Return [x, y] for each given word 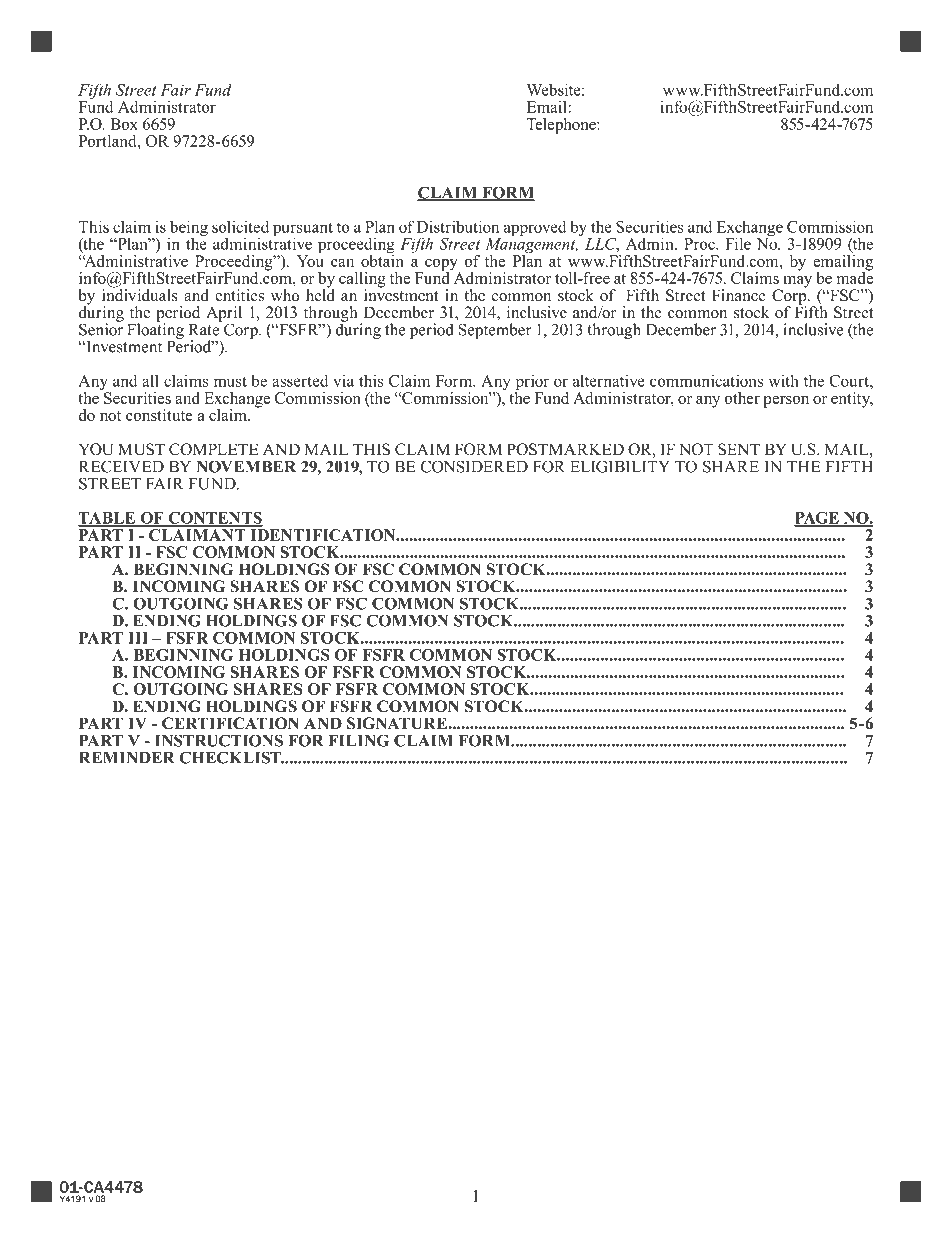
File [738, 243]
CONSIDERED [474, 466]
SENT [739, 449]
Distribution [458, 226]
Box [124, 124]
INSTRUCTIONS [219, 740]
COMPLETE [213, 449]
